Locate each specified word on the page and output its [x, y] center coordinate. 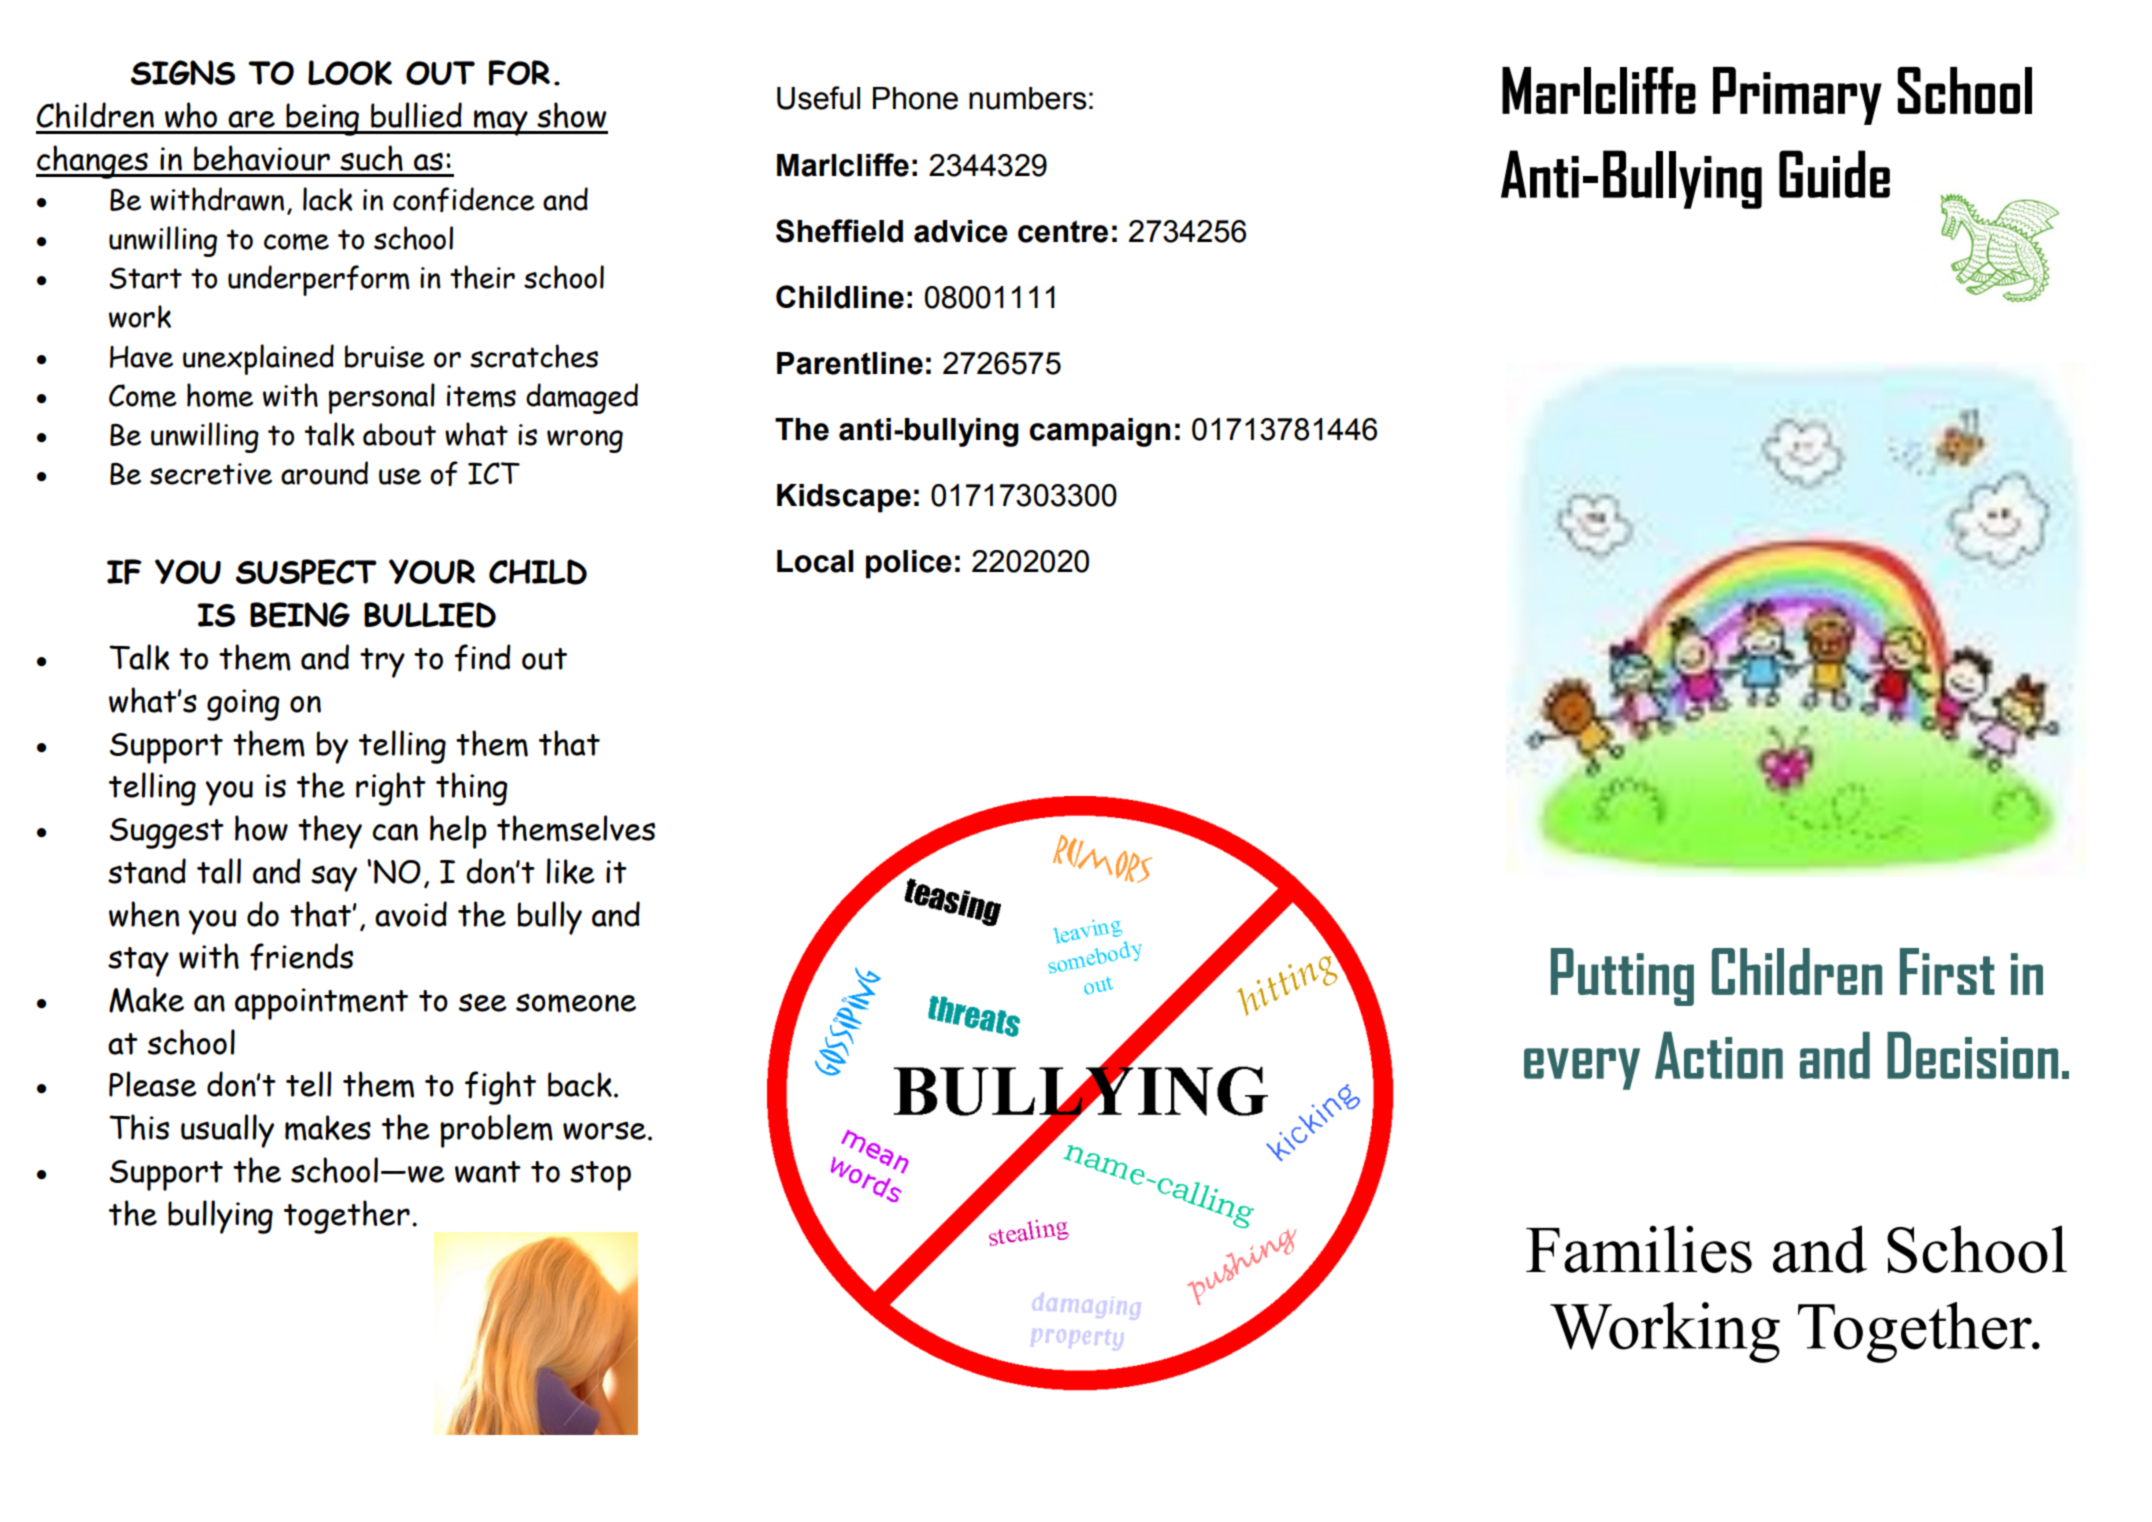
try [382, 663]
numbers [1028, 98]
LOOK [350, 73]
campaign [1100, 432]
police [909, 564]
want [488, 1172]
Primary [1797, 96]
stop [600, 1176]
